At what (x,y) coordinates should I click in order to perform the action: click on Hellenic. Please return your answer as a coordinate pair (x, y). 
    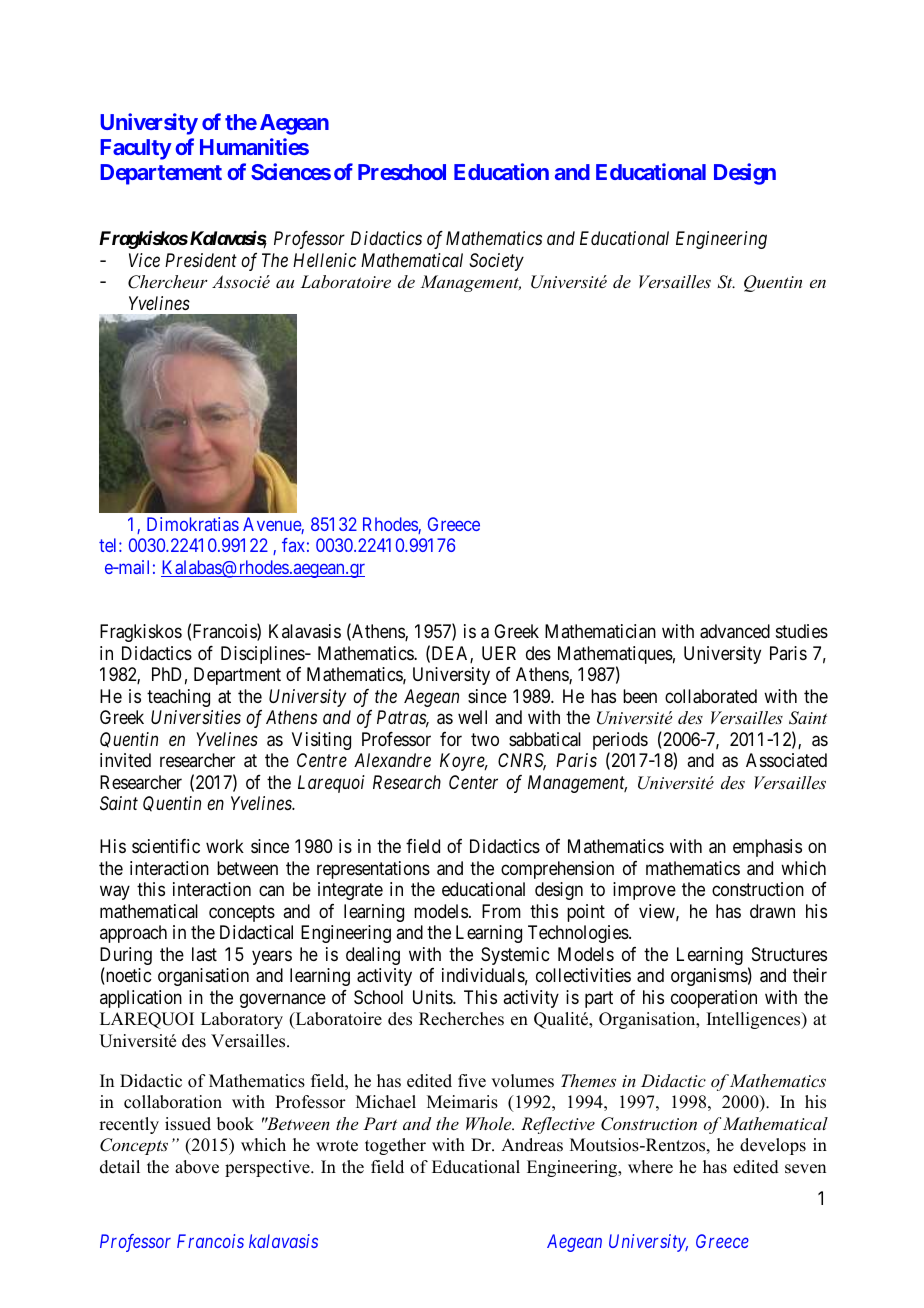
    Looking at the image, I should click on (324, 260).
